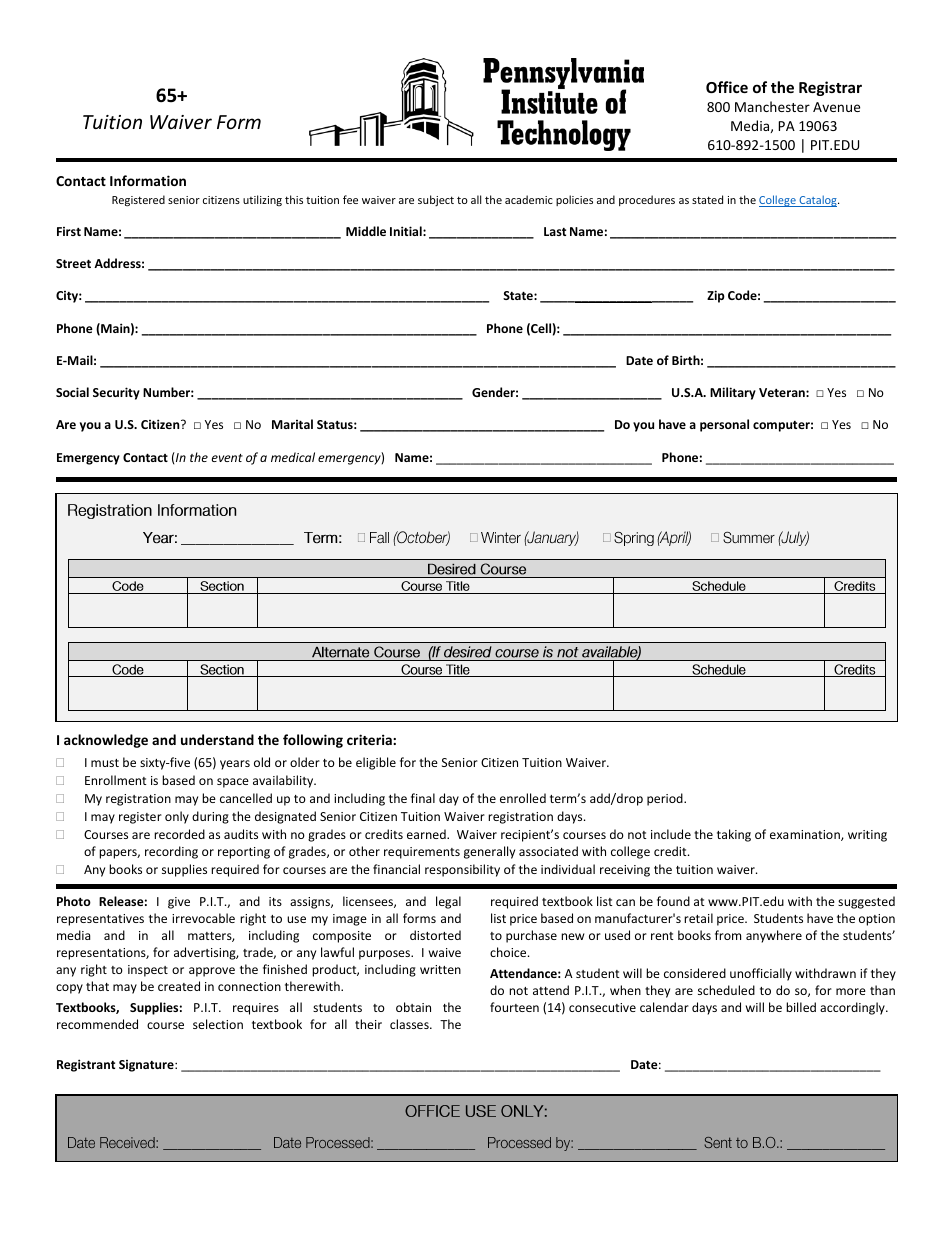  Describe the element at coordinates (227, 458) in the page. I see `event` at that location.
